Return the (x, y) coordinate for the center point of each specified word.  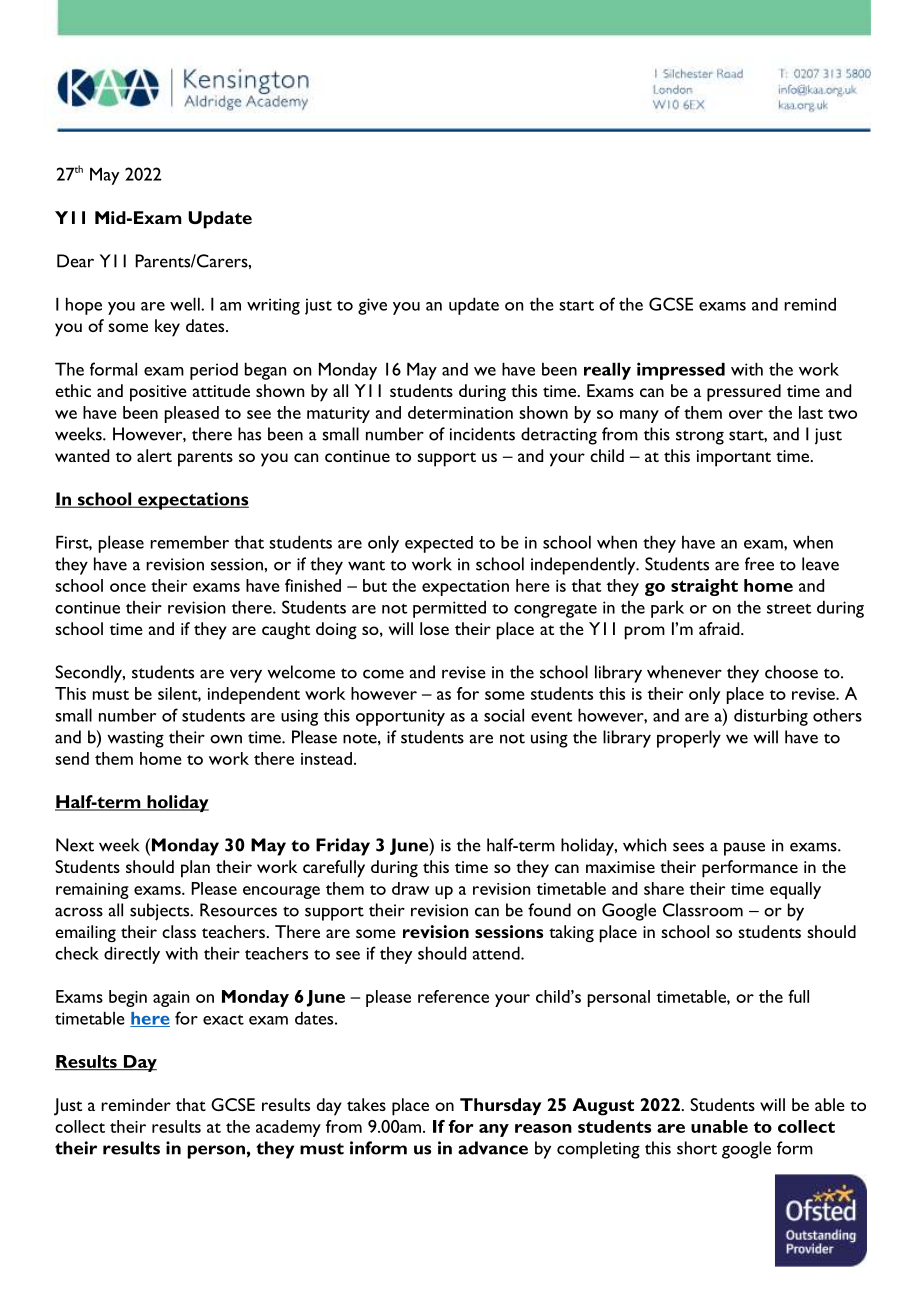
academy (288, 1128)
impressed (681, 371)
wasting (135, 739)
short (697, 1148)
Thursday (501, 1106)
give (372, 306)
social (504, 715)
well (186, 304)
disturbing (771, 717)
